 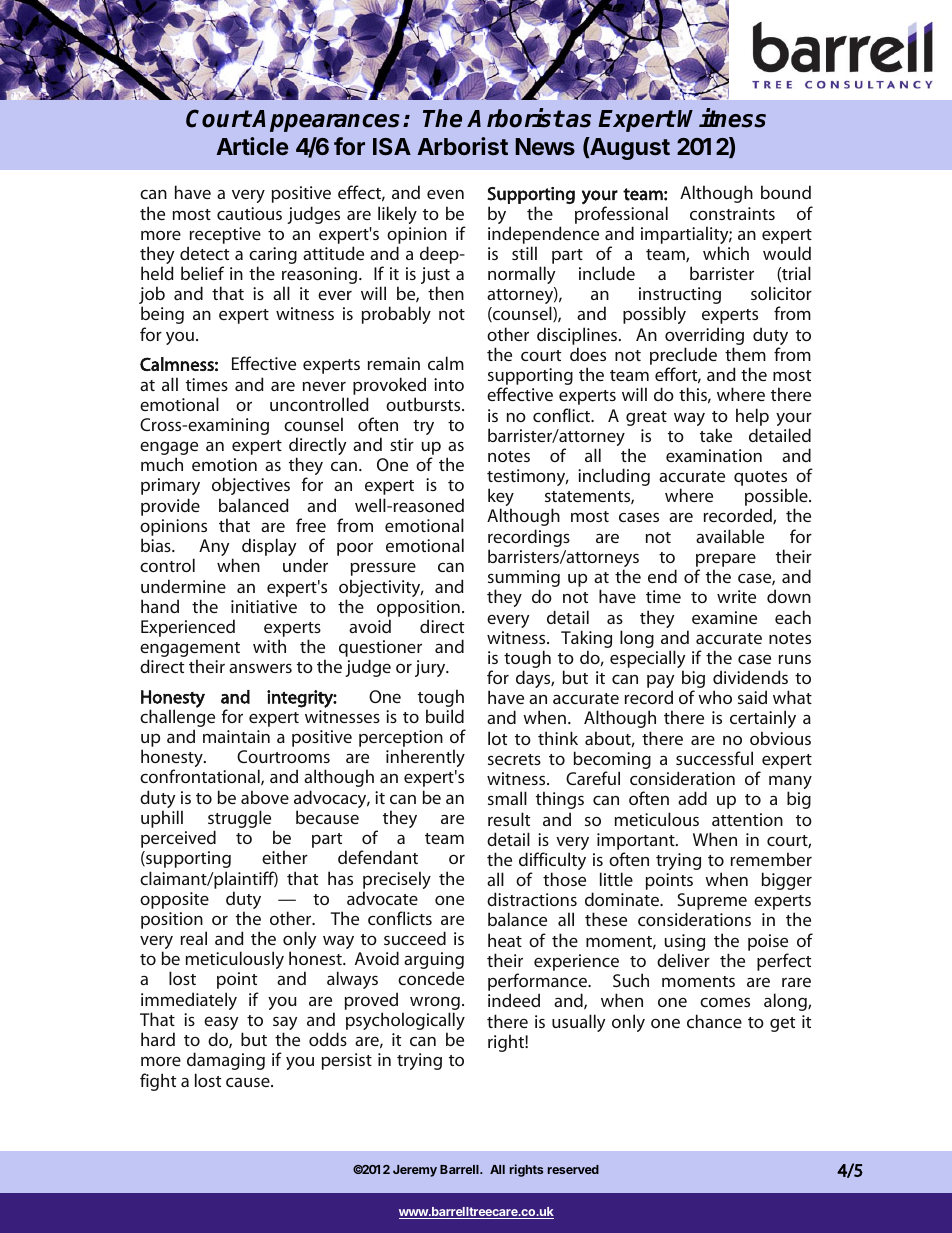 What do you see at coordinates (251, 486) in the image?
I see `objectives` at bounding box center [251, 486].
